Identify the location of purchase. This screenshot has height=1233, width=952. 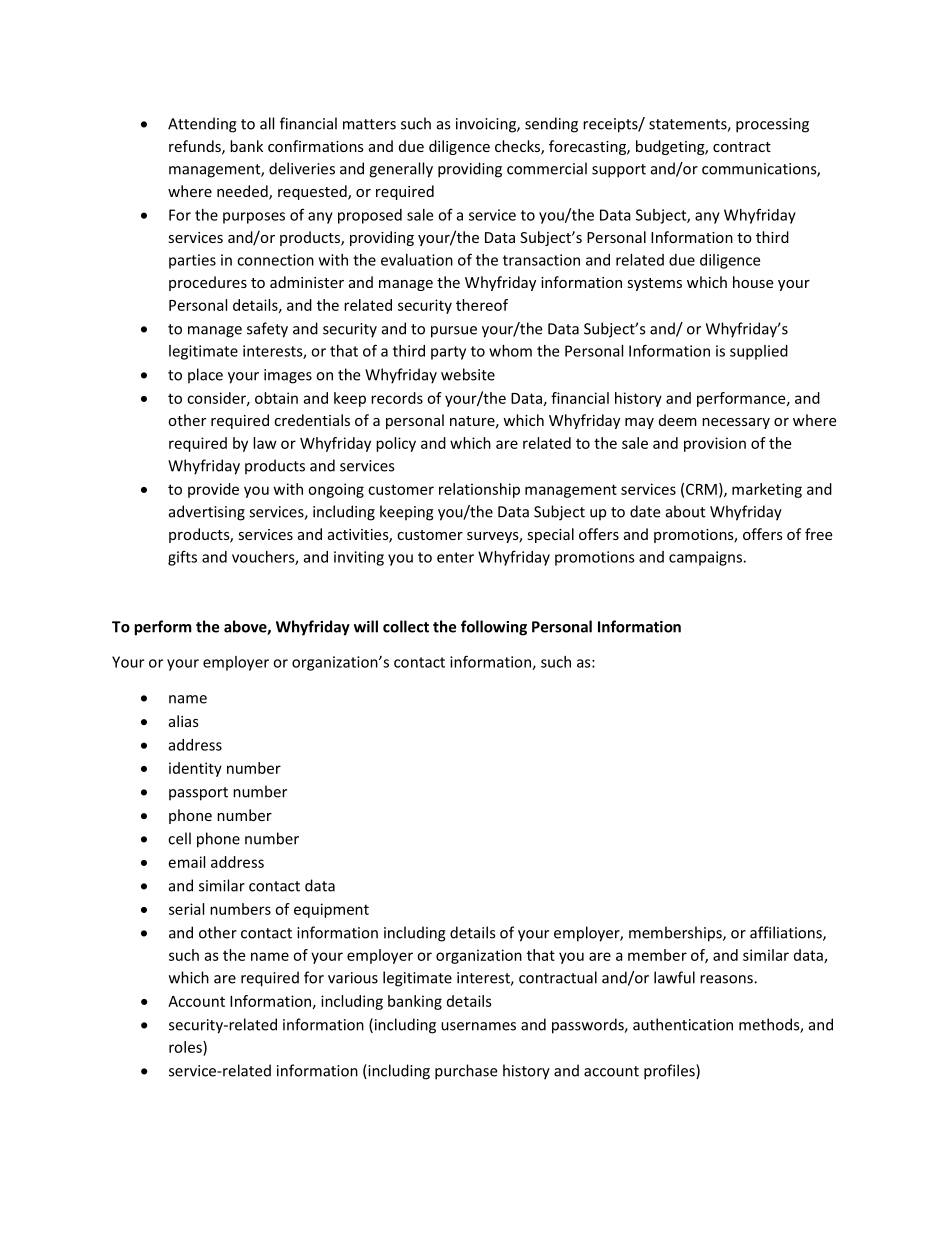
(466, 1072).
